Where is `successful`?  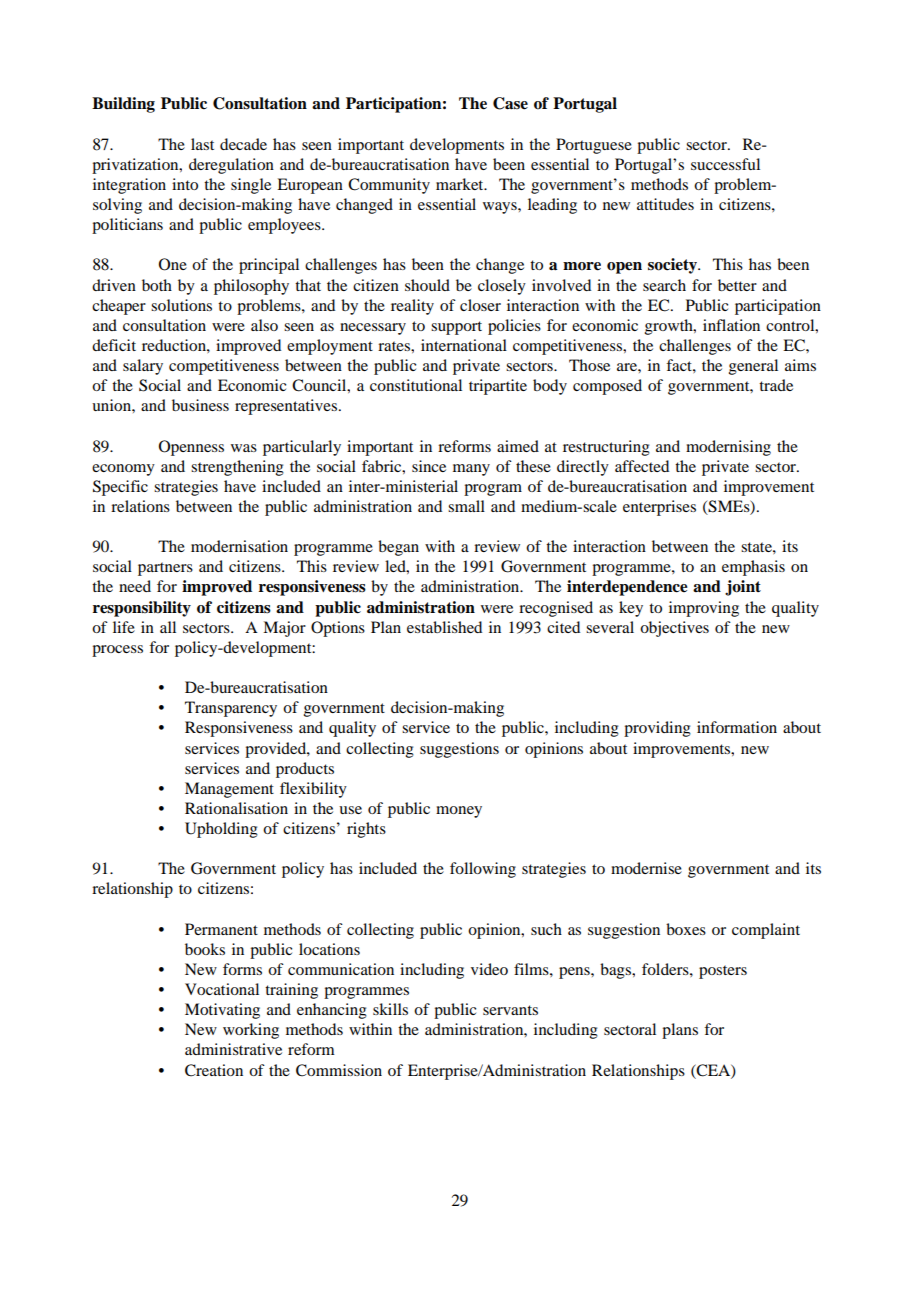 successful is located at coordinates (725, 164).
